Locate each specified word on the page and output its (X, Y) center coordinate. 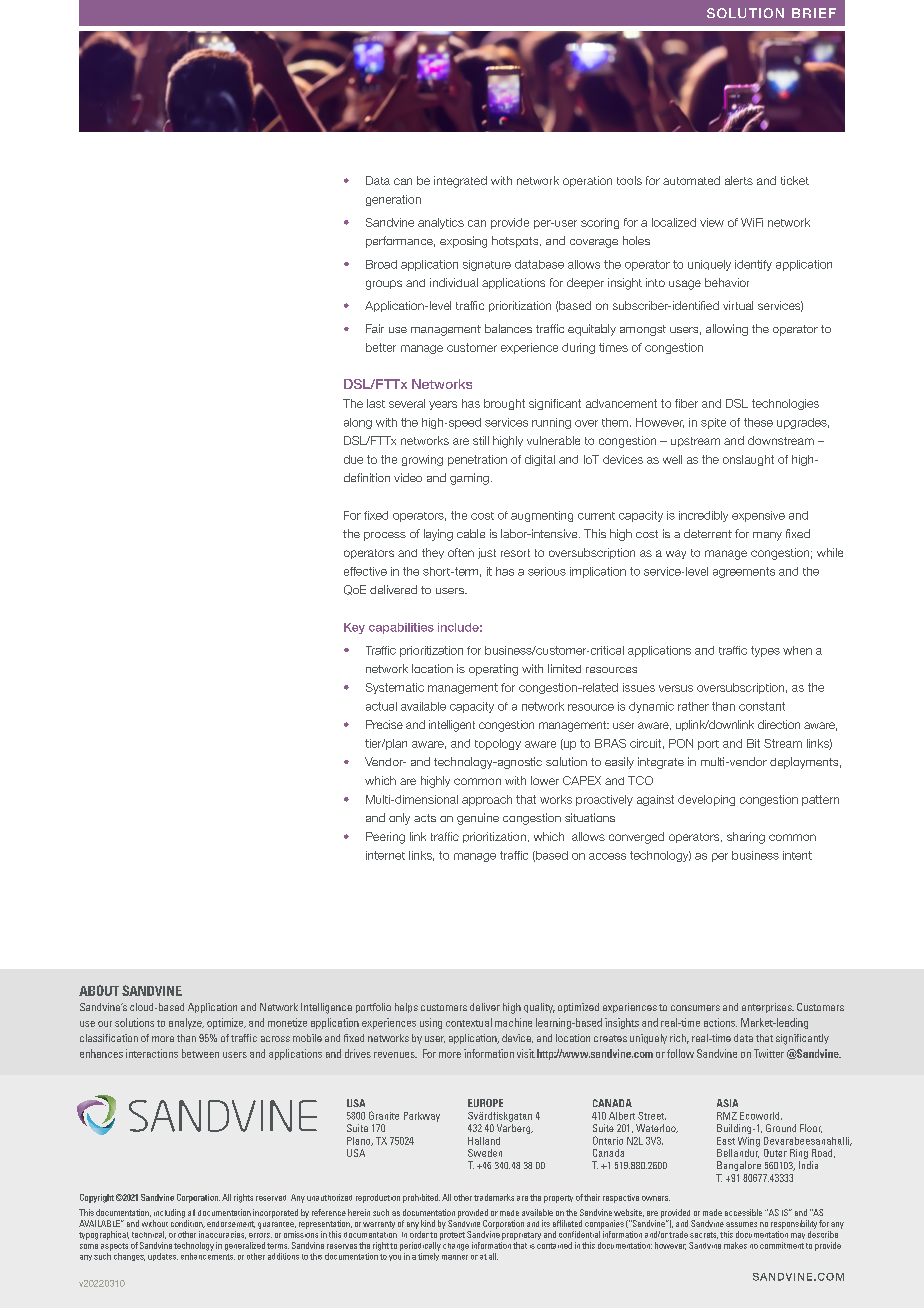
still (481, 440)
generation (393, 200)
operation (587, 181)
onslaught (748, 460)
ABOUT (99, 990)
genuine (478, 819)
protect (452, 1236)
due (353, 459)
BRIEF (814, 13)
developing (706, 800)
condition (188, 1224)
